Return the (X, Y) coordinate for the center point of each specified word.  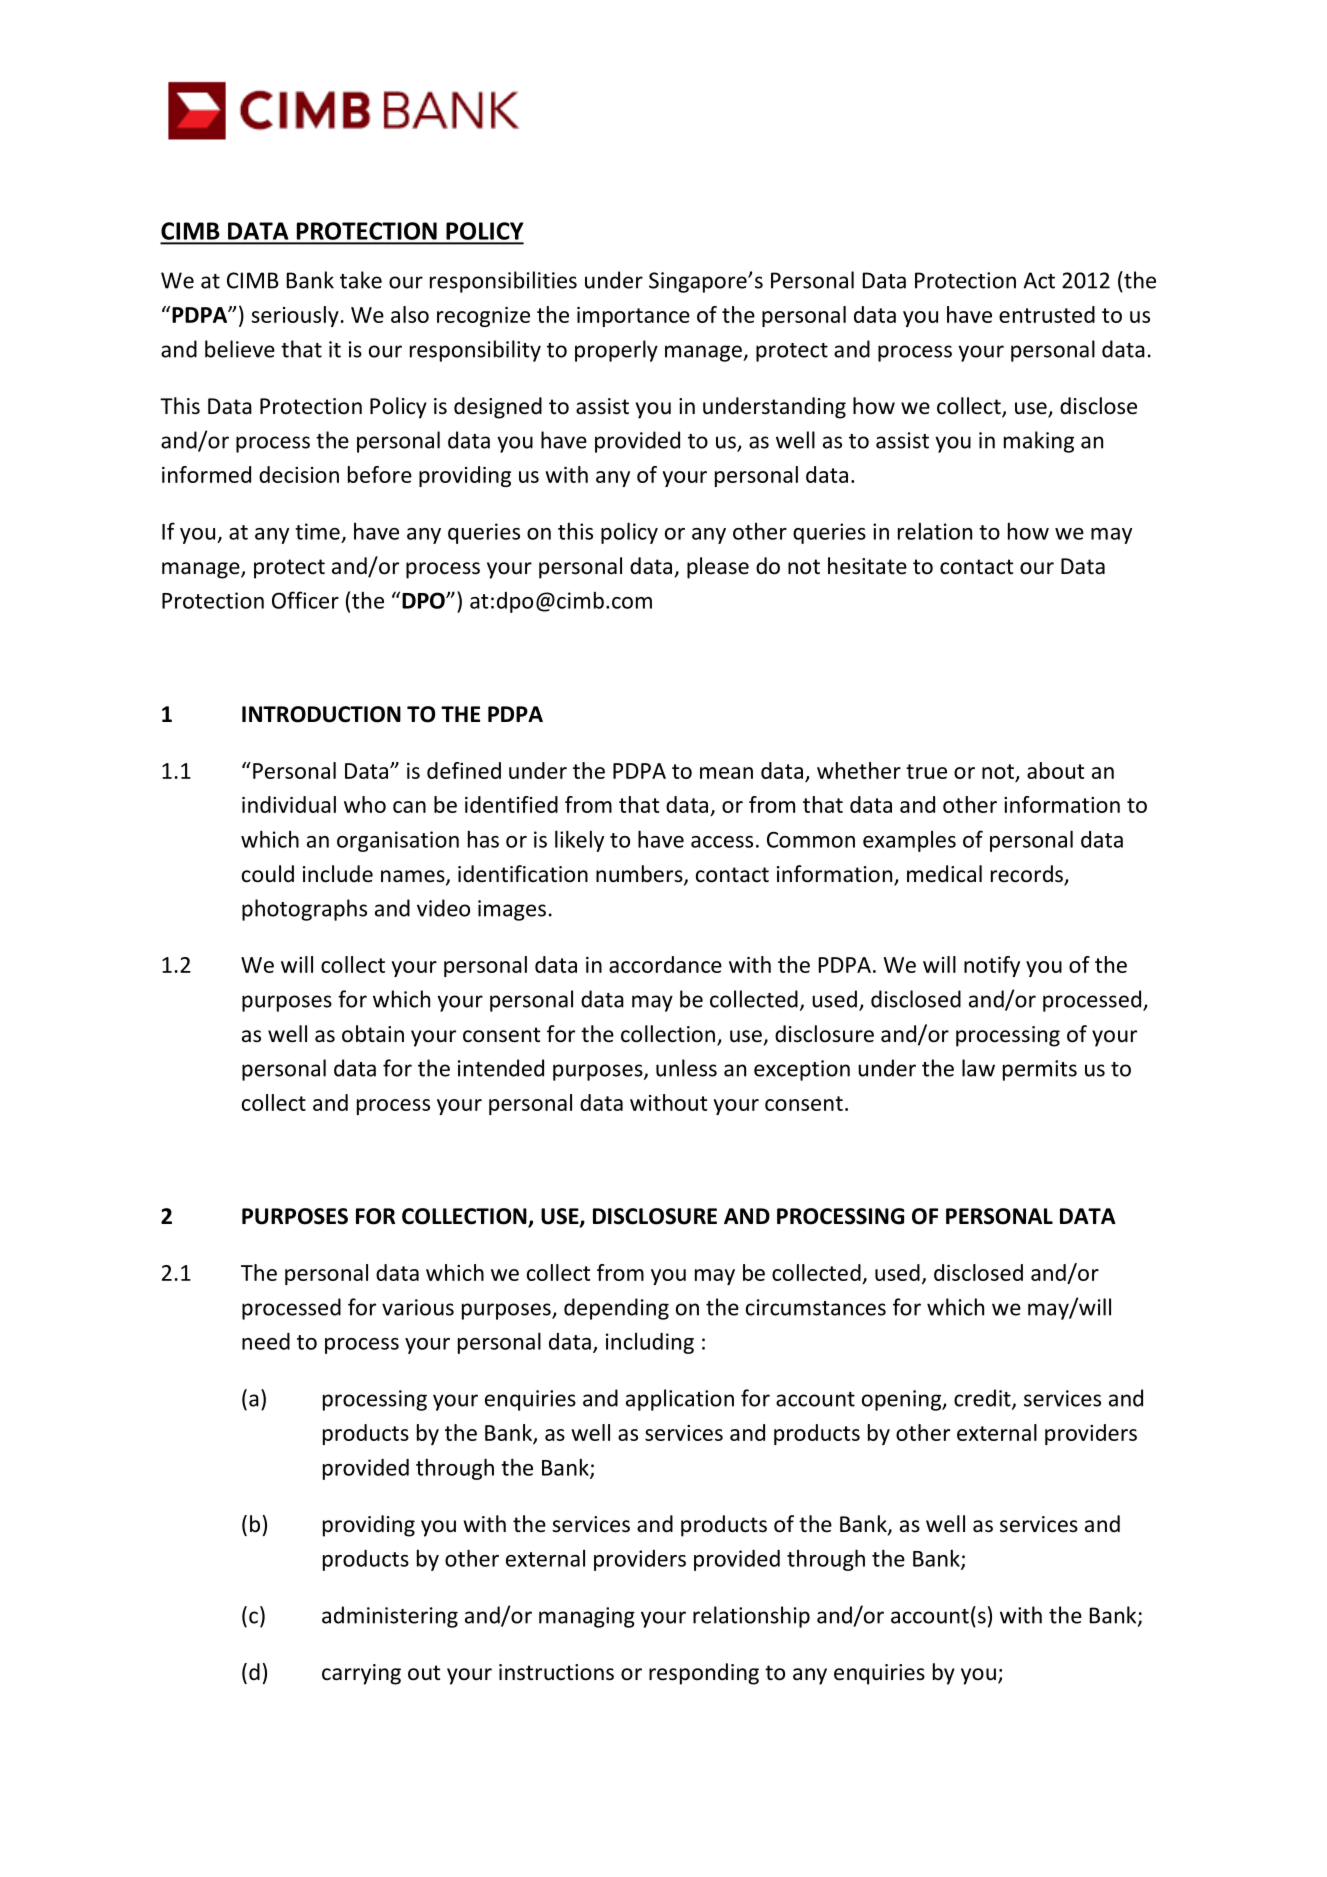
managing (587, 1617)
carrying (361, 1674)
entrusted (1047, 314)
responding (704, 1674)
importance (633, 317)
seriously (295, 316)
